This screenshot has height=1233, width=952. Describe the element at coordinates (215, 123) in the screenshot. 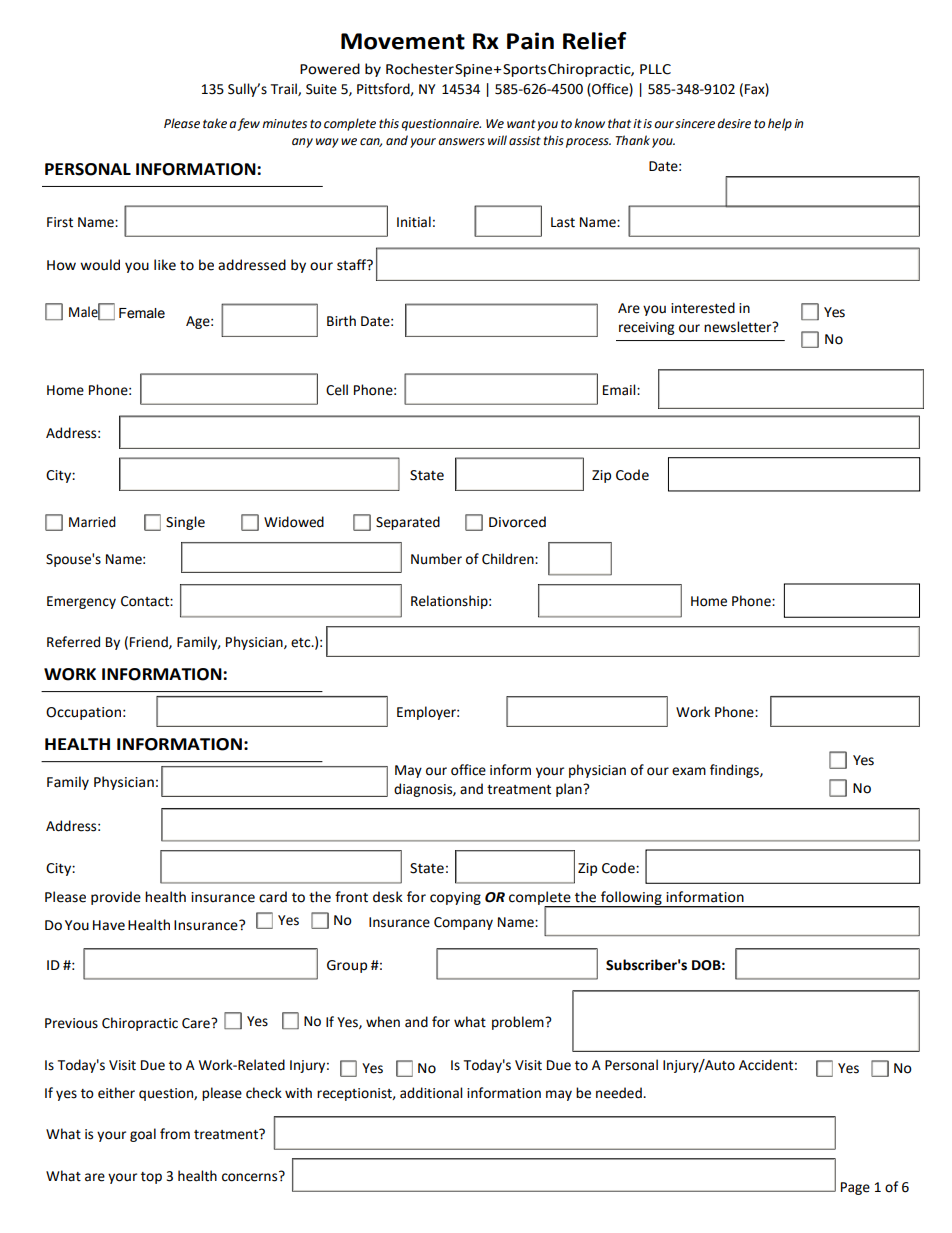

I see `take` at that location.
